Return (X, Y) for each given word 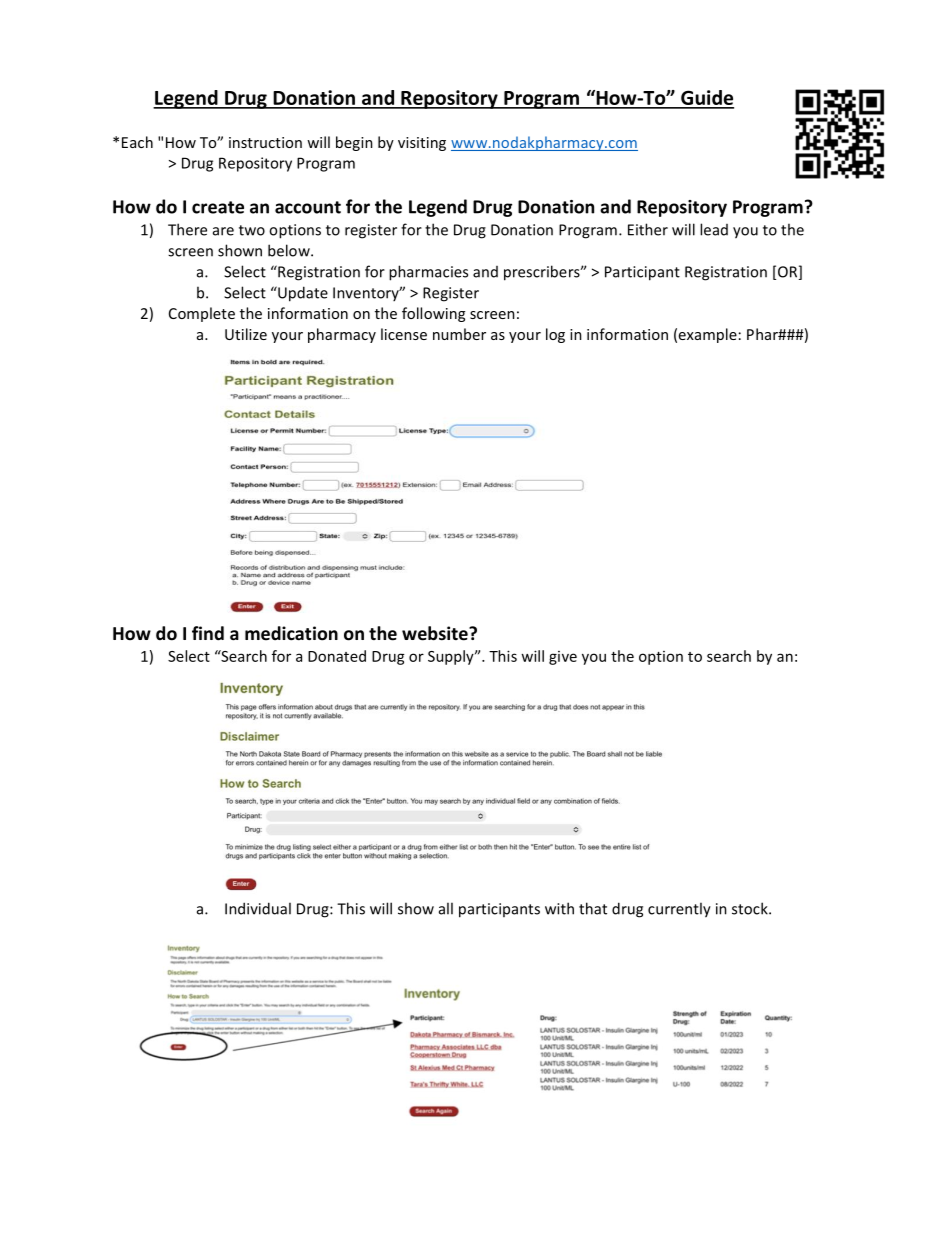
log (555, 335)
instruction (265, 142)
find (208, 633)
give (563, 658)
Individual (258, 908)
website (436, 633)
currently (679, 910)
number (459, 334)
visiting (422, 144)
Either (648, 229)
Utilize (246, 334)
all (446, 908)
